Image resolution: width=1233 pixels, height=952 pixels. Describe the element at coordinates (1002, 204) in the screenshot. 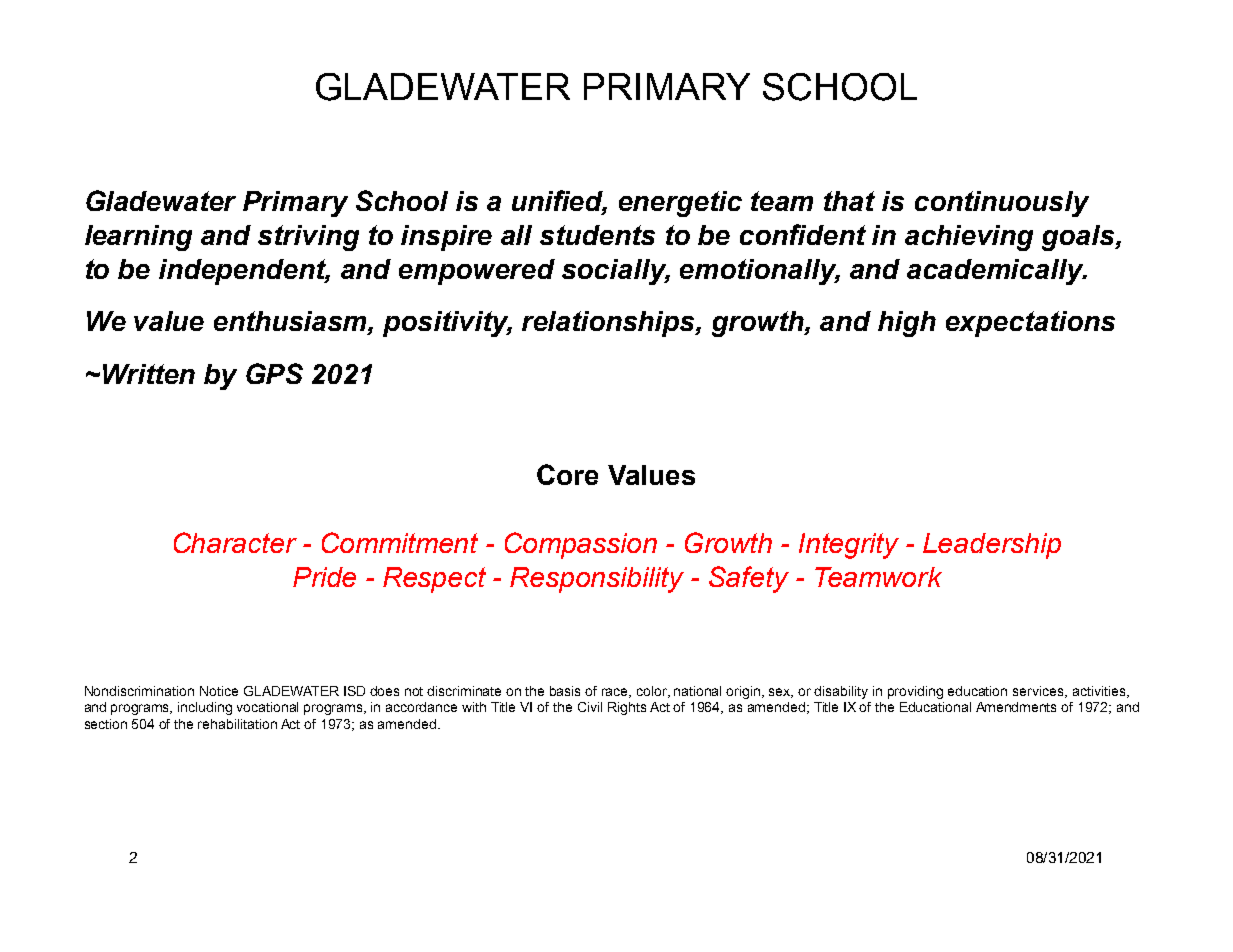

I see `continuously` at that location.
